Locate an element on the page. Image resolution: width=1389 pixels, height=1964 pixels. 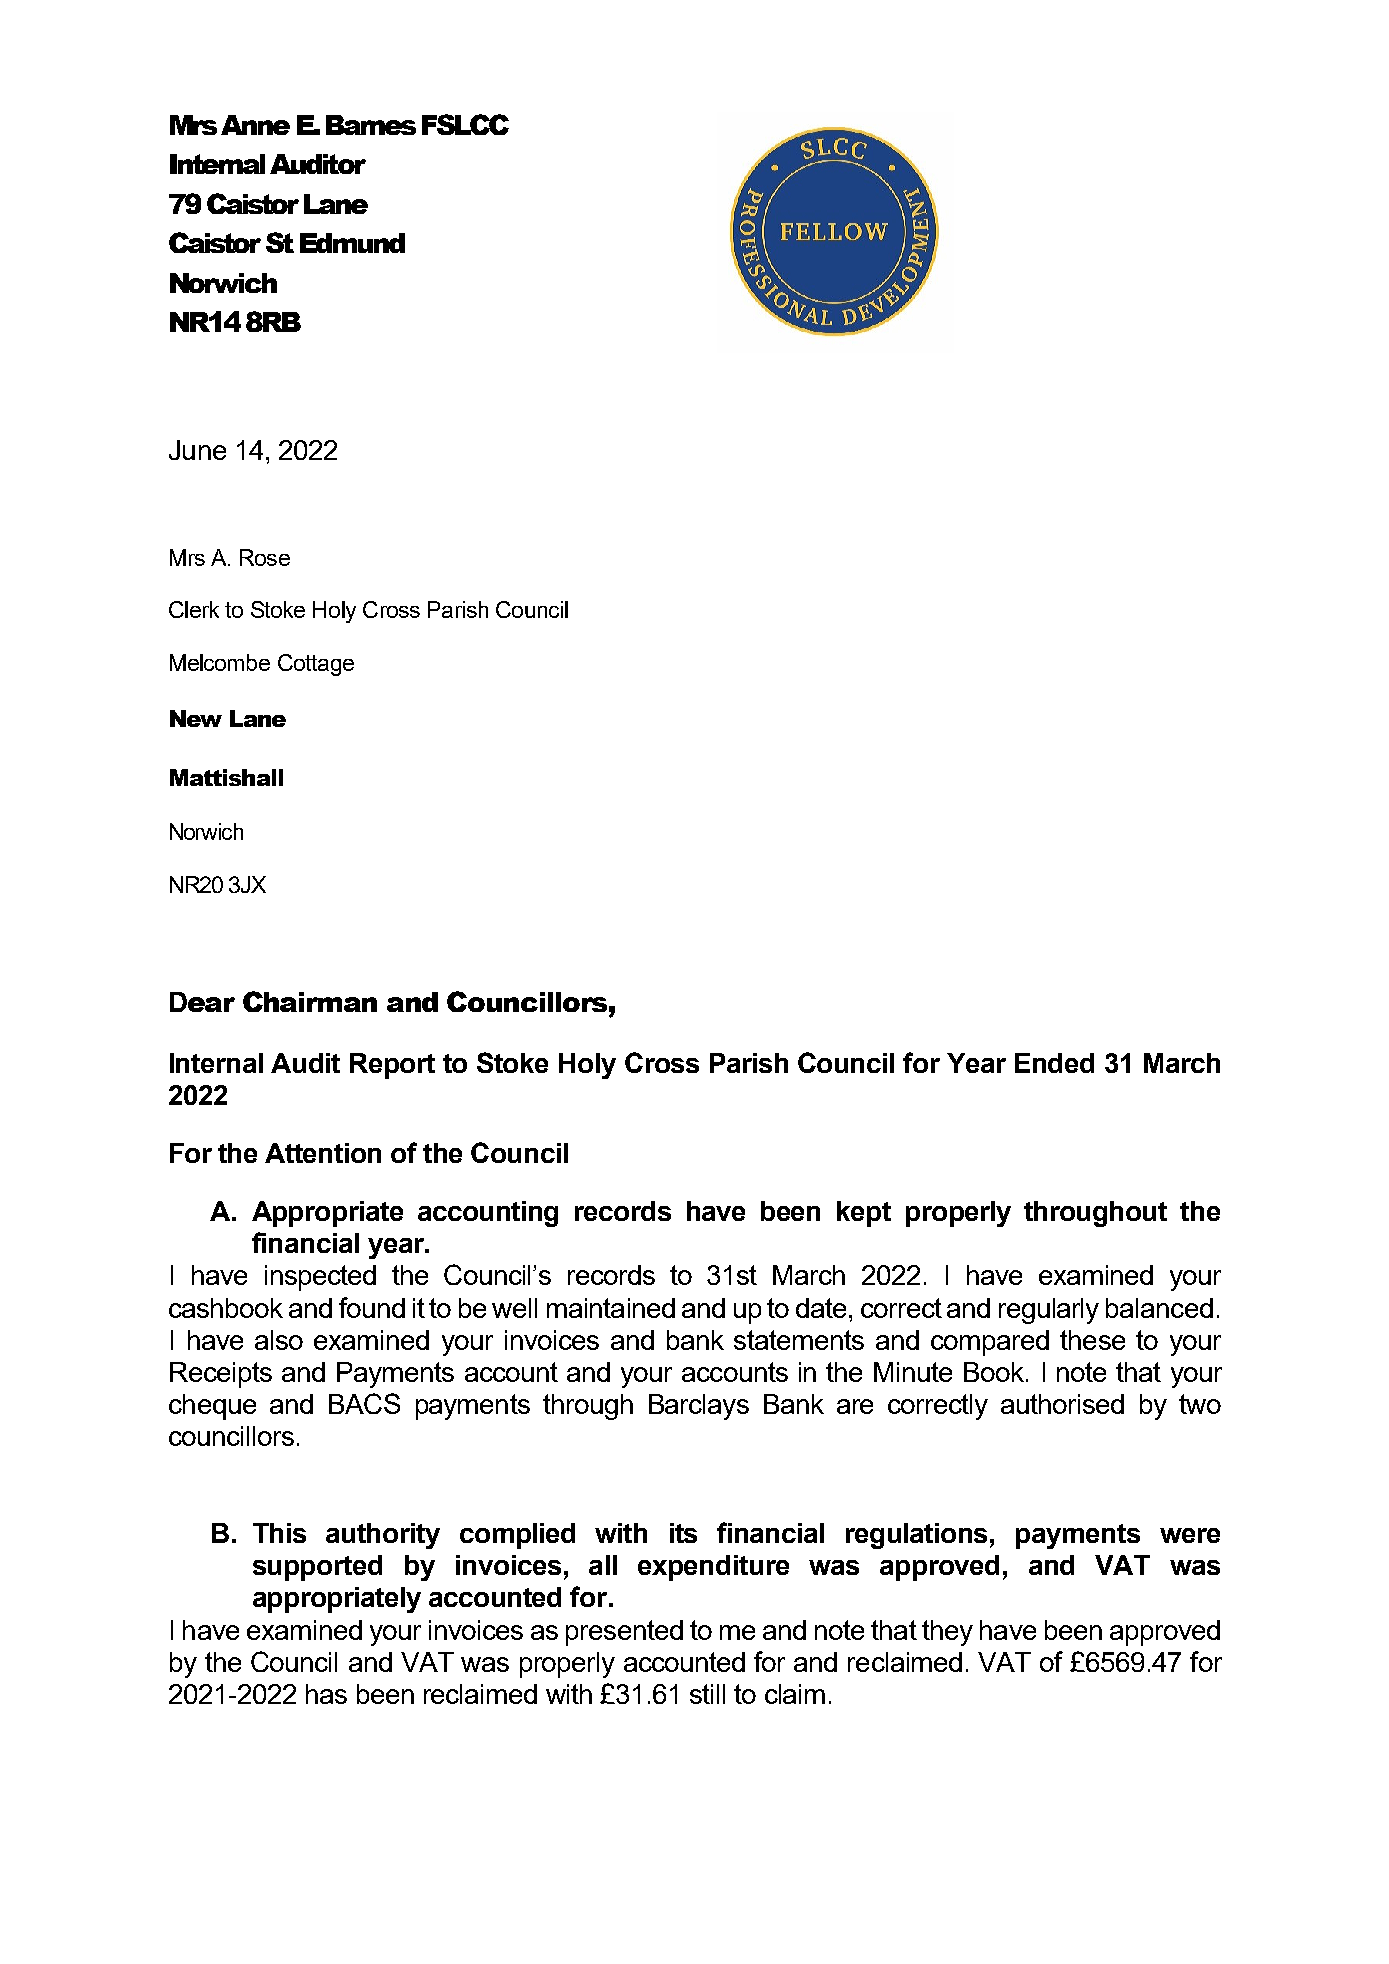
Ended is located at coordinates (1054, 1063).
